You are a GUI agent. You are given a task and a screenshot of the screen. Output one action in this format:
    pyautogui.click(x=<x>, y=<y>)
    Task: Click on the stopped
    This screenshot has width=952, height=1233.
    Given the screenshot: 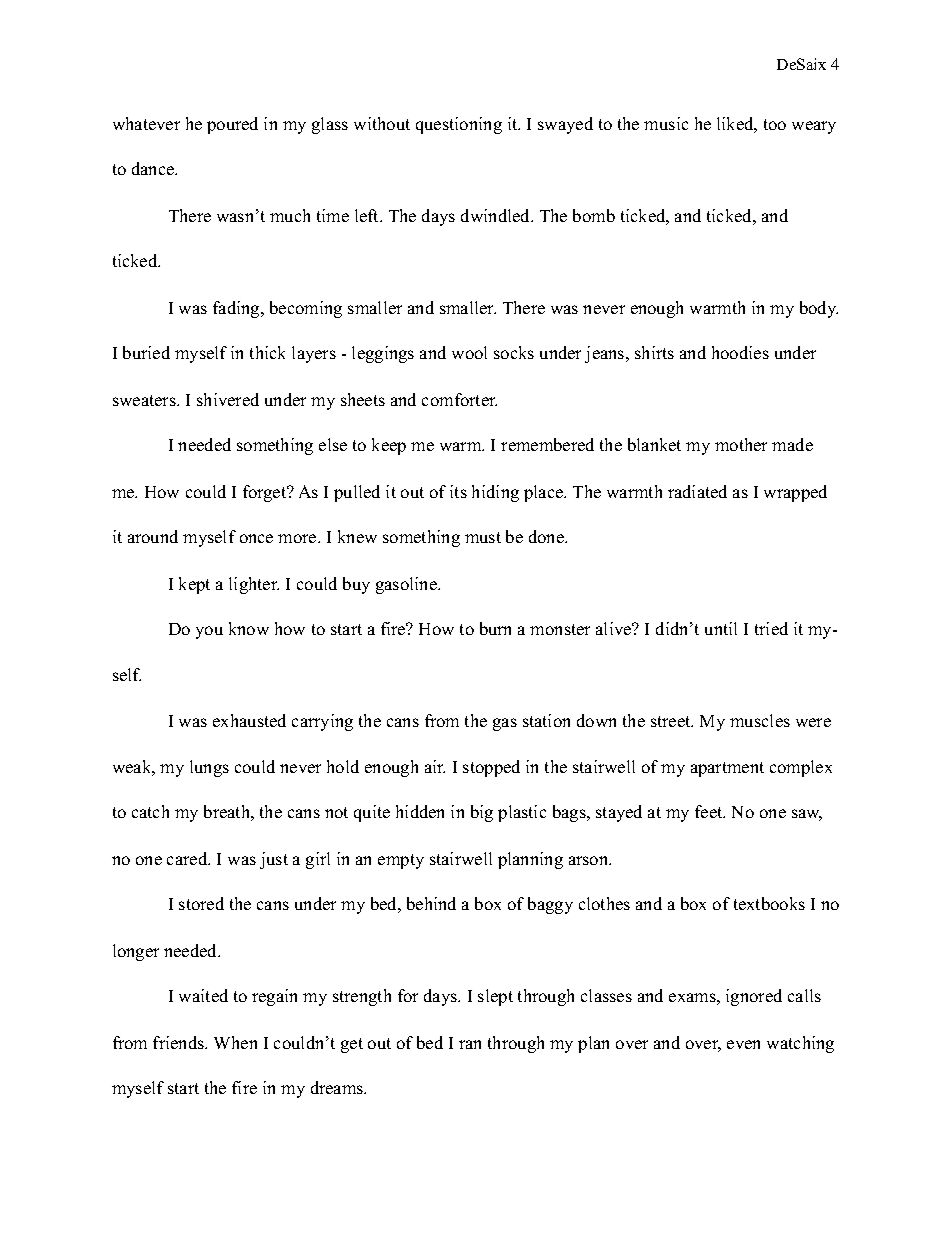 What is the action you would take?
    pyautogui.click(x=491, y=768)
